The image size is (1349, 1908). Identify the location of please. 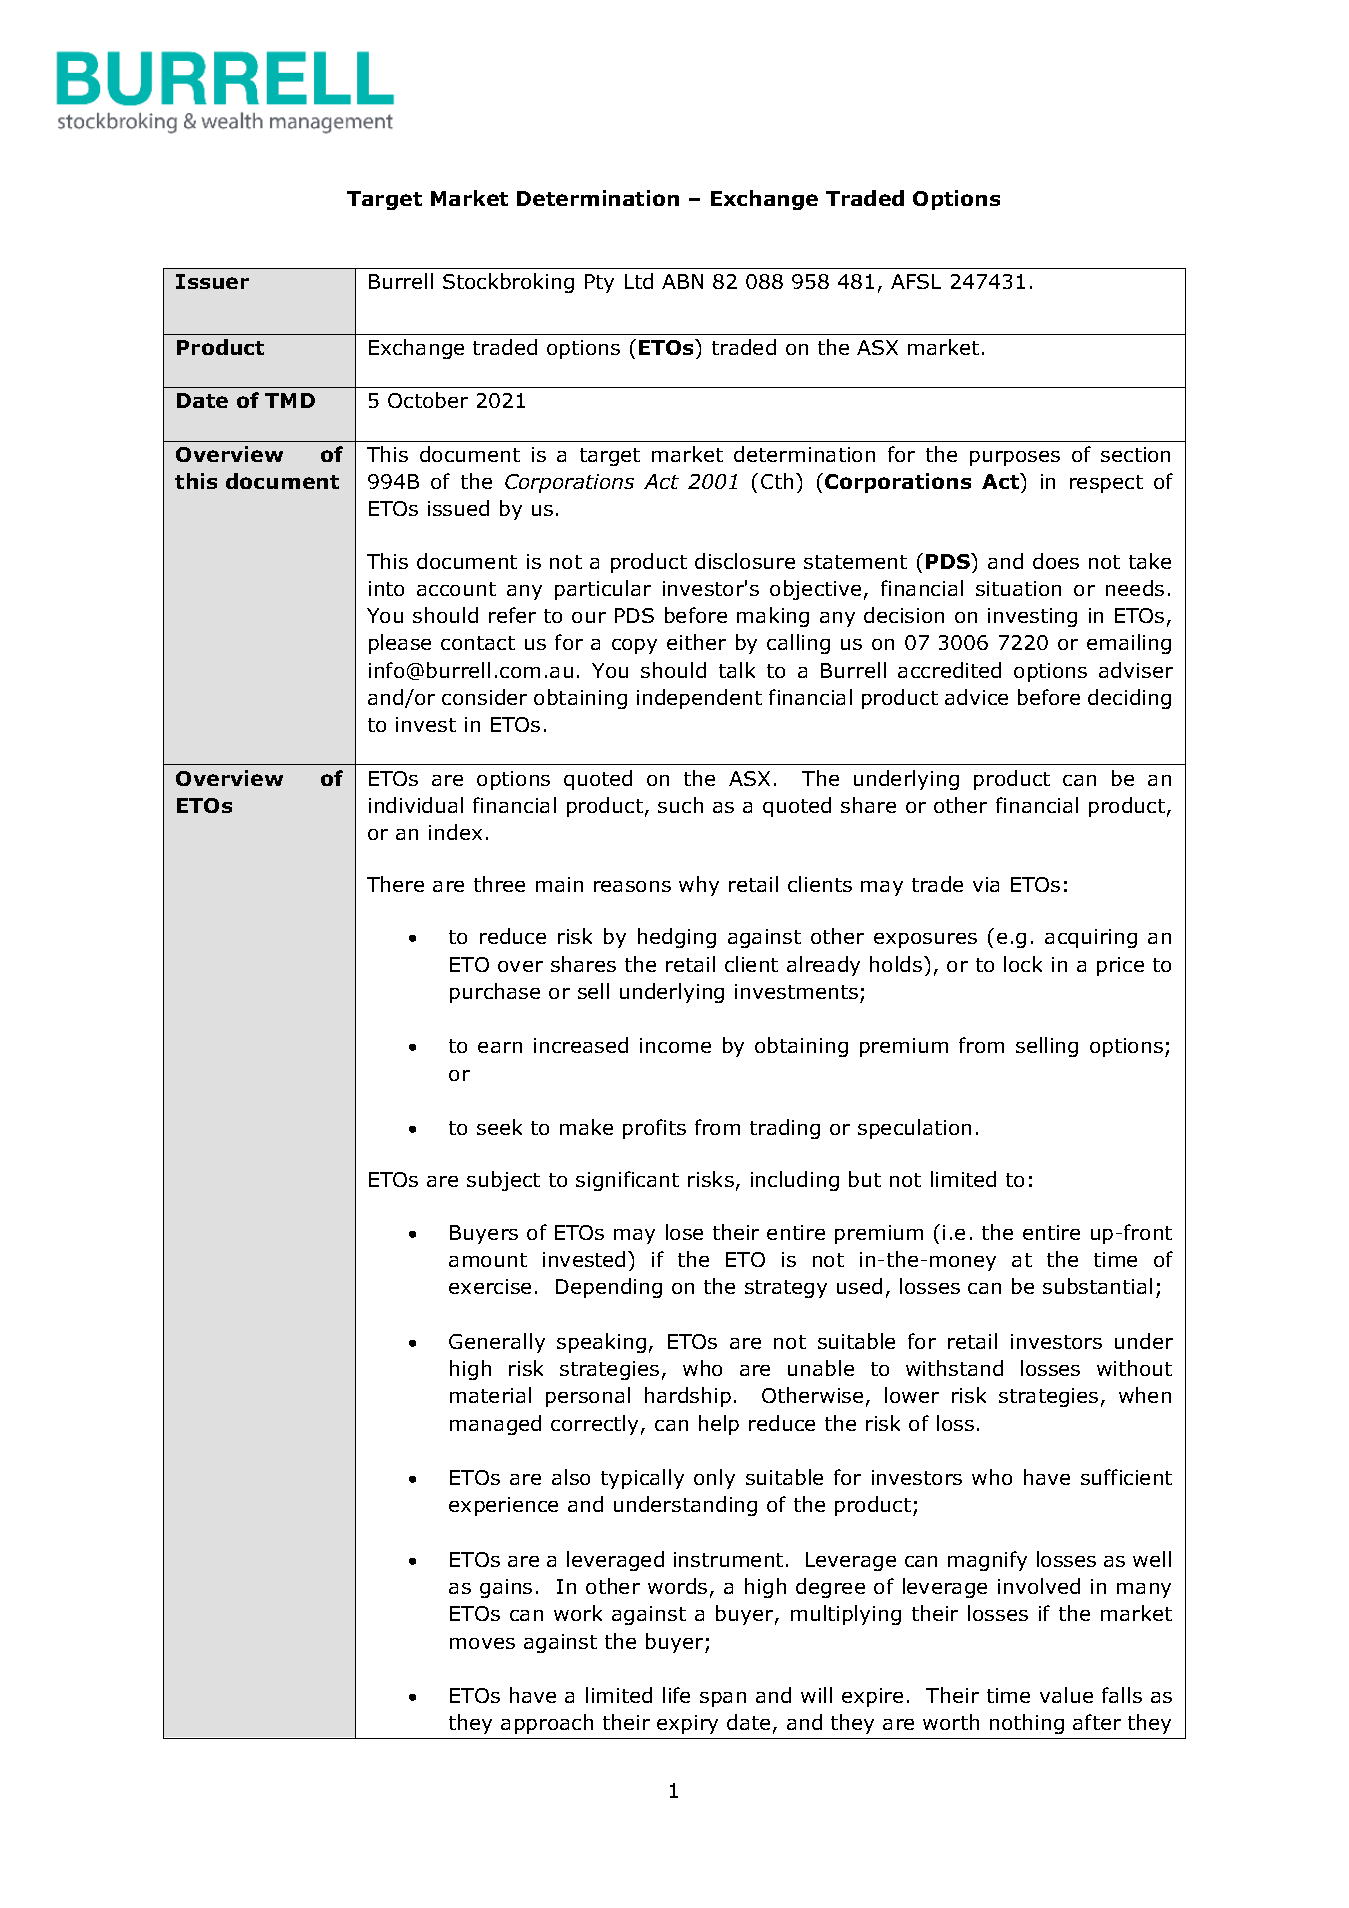
(400, 644).
